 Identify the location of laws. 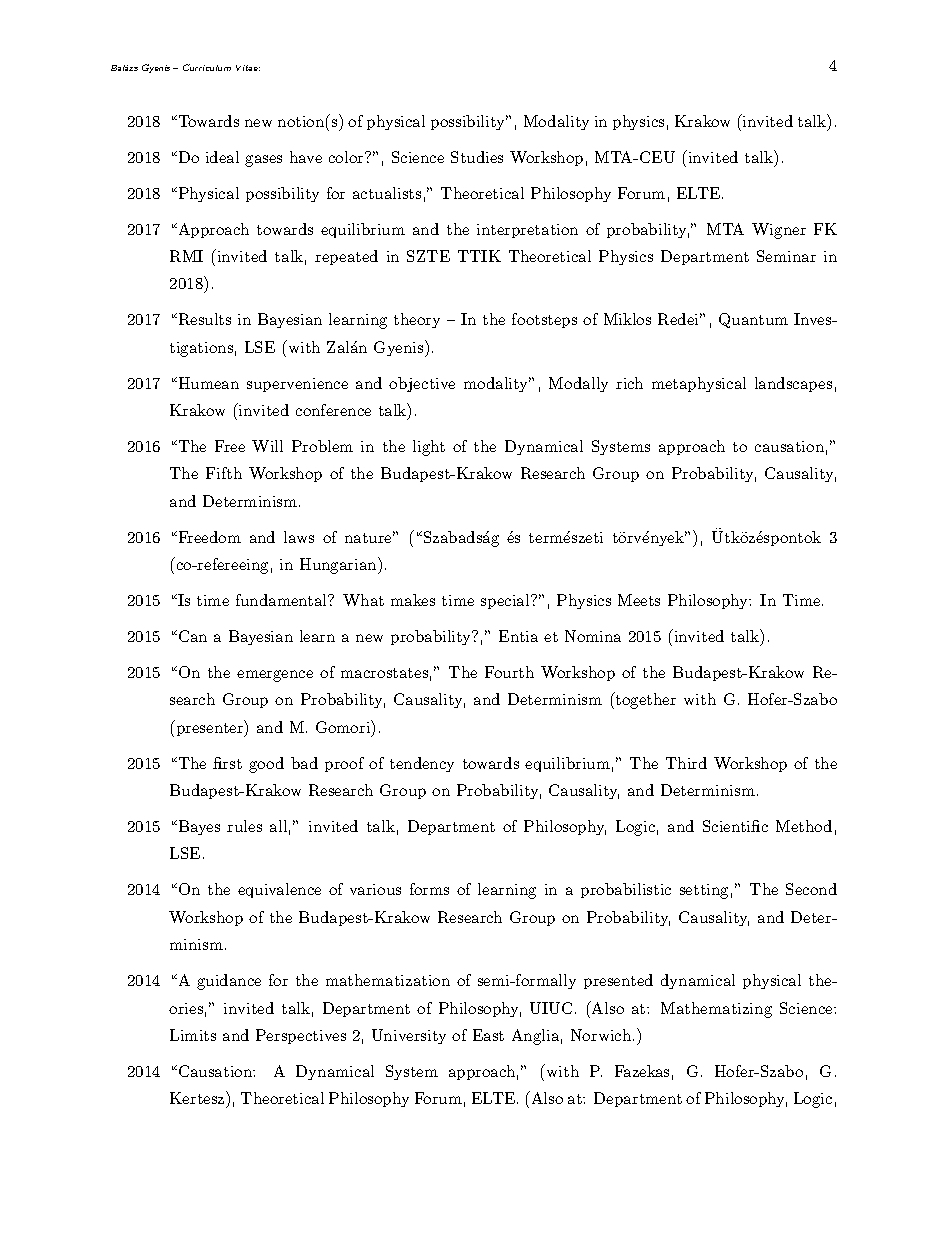
(299, 537).
